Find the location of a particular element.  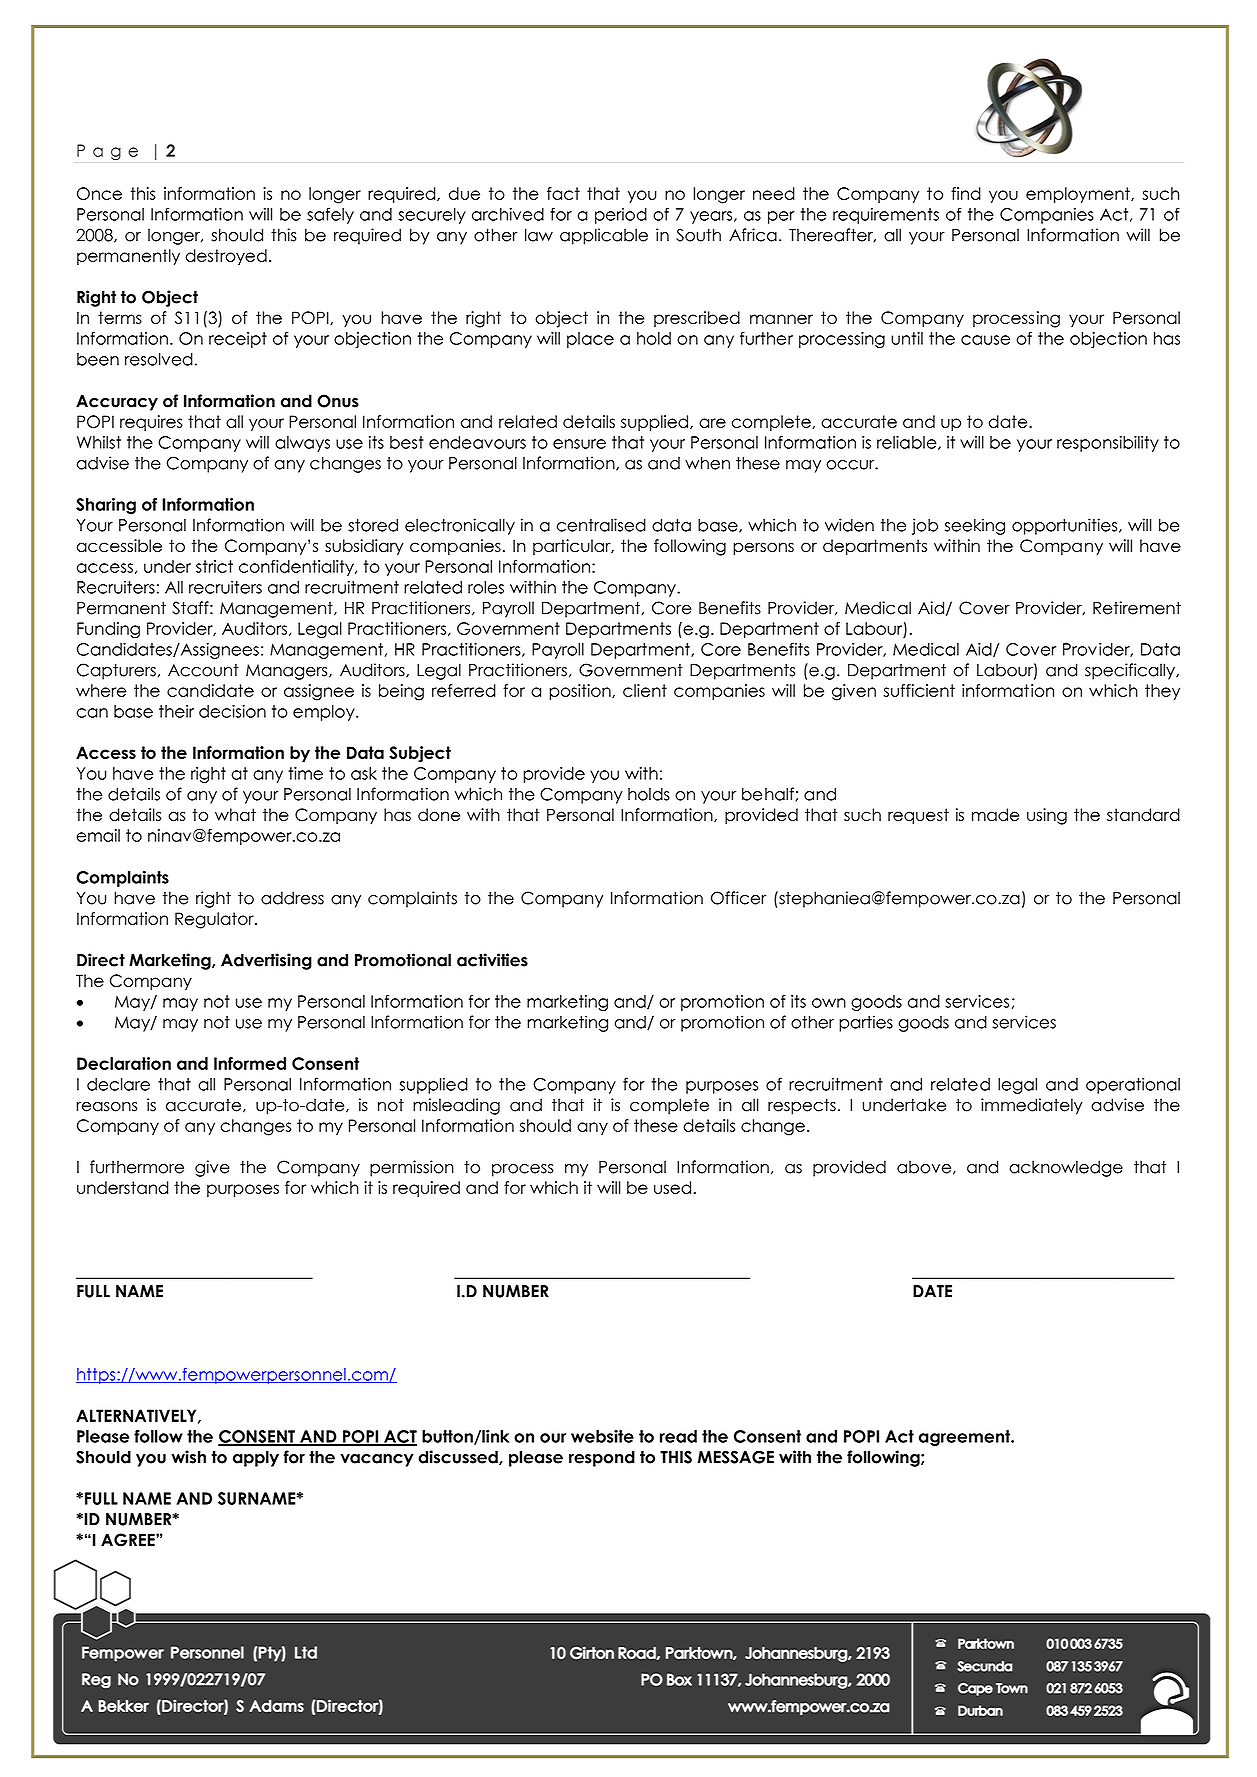

website is located at coordinates (602, 1436).
